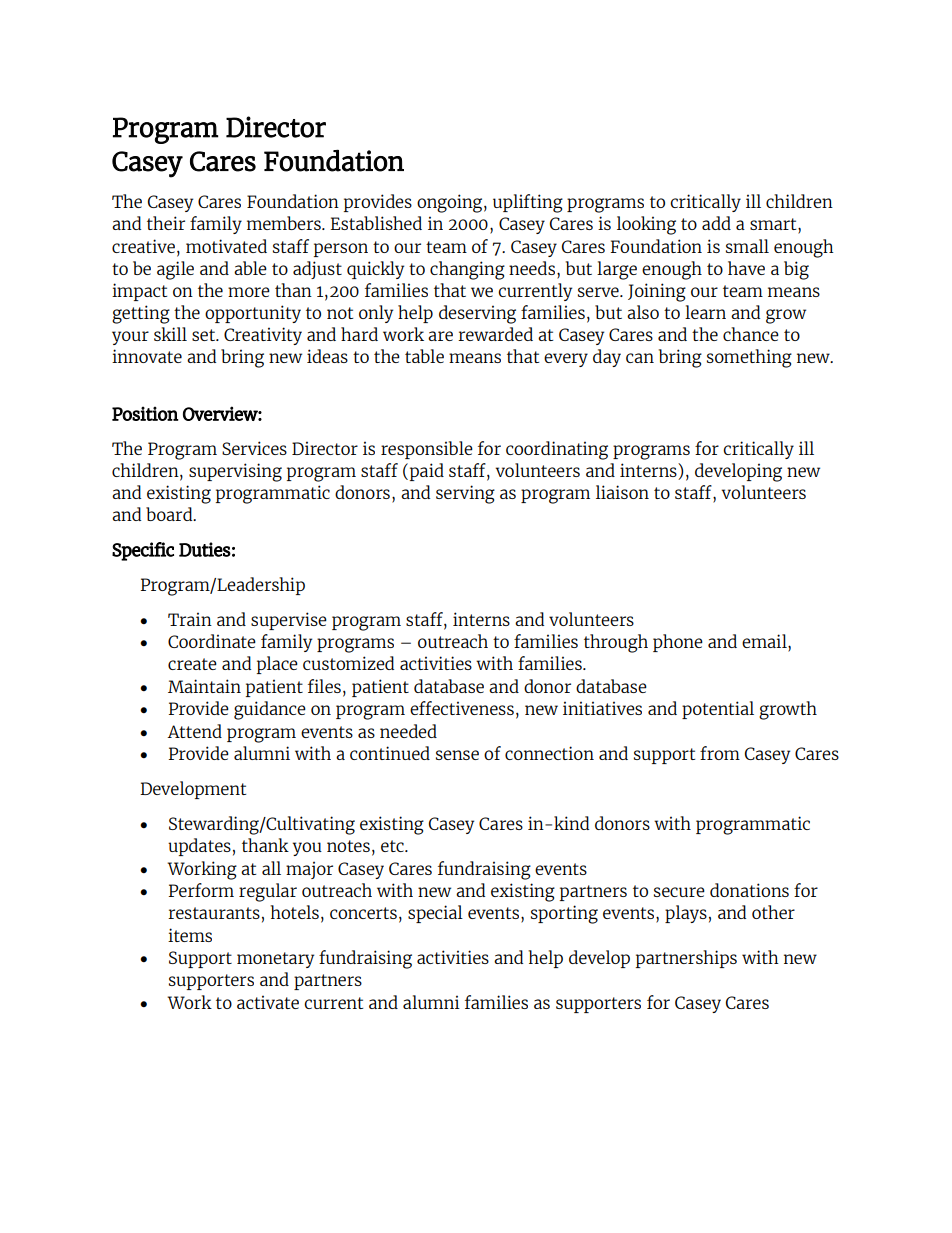  I want to click on activate, so click(268, 1002).
